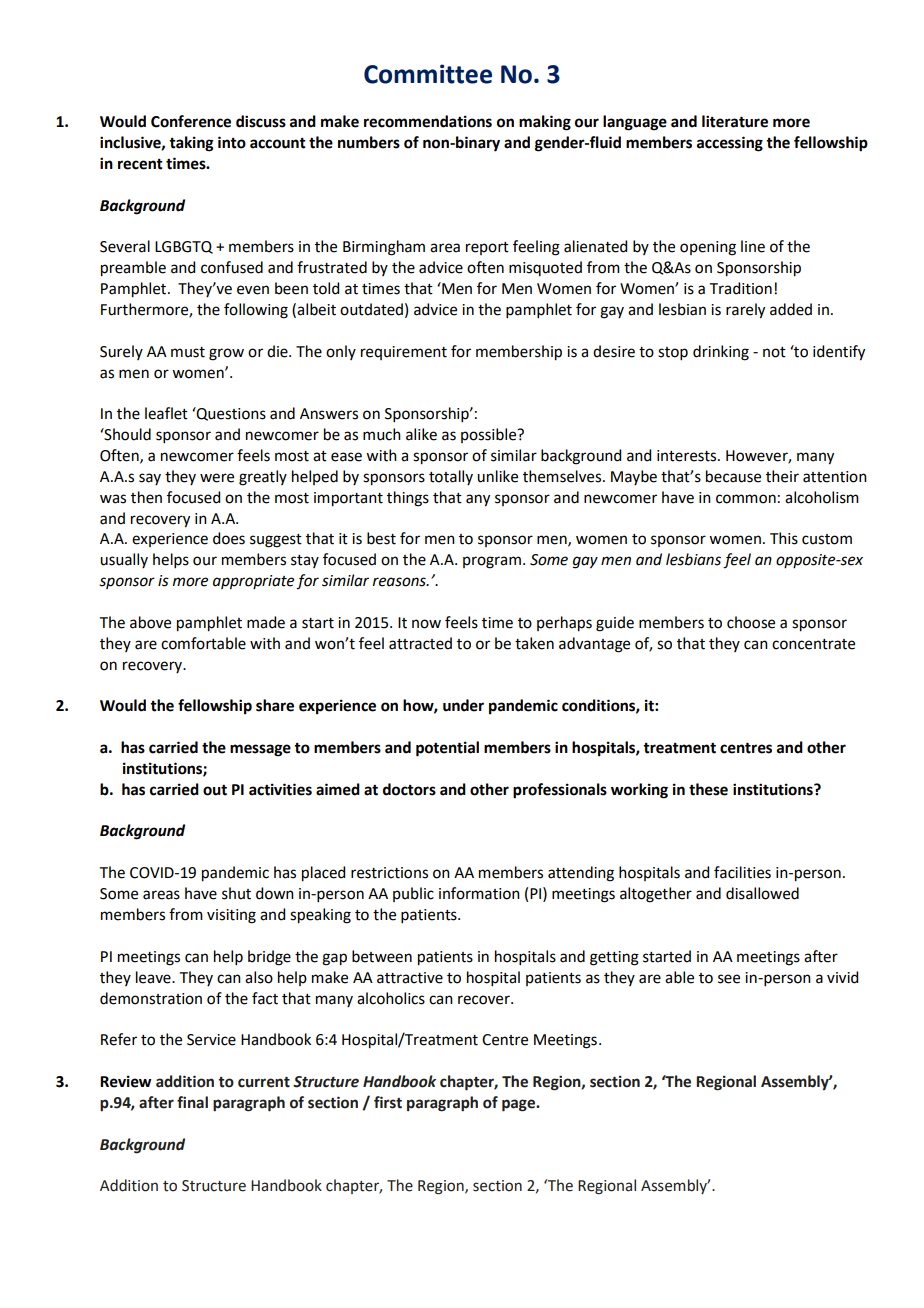 Image resolution: width=924 pixels, height=1308 pixels. I want to click on program, so click(492, 562).
